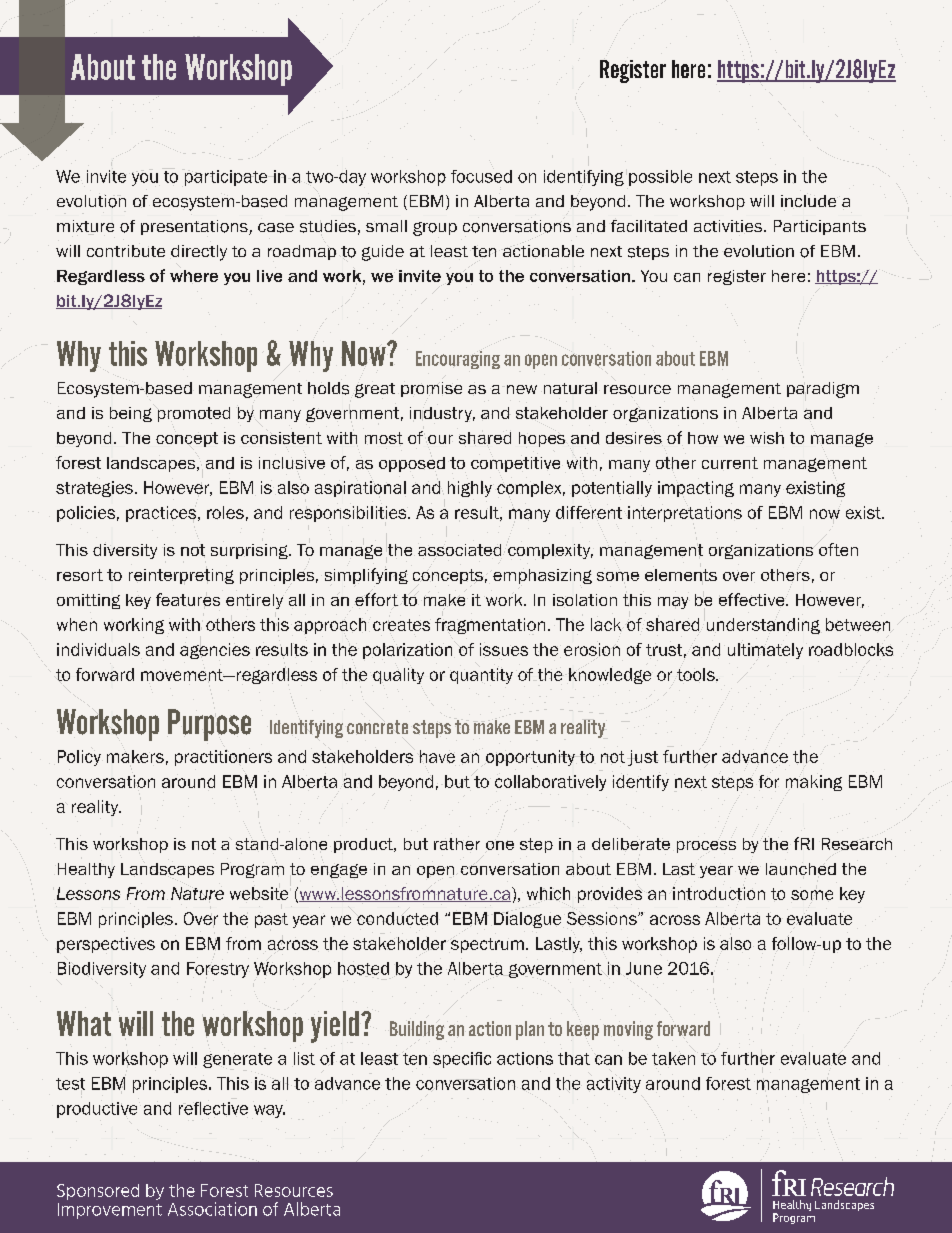 The width and height of the page is (952, 1233). Describe the element at coordinates (673, 1058) in the page. I see `taken` at that location.
